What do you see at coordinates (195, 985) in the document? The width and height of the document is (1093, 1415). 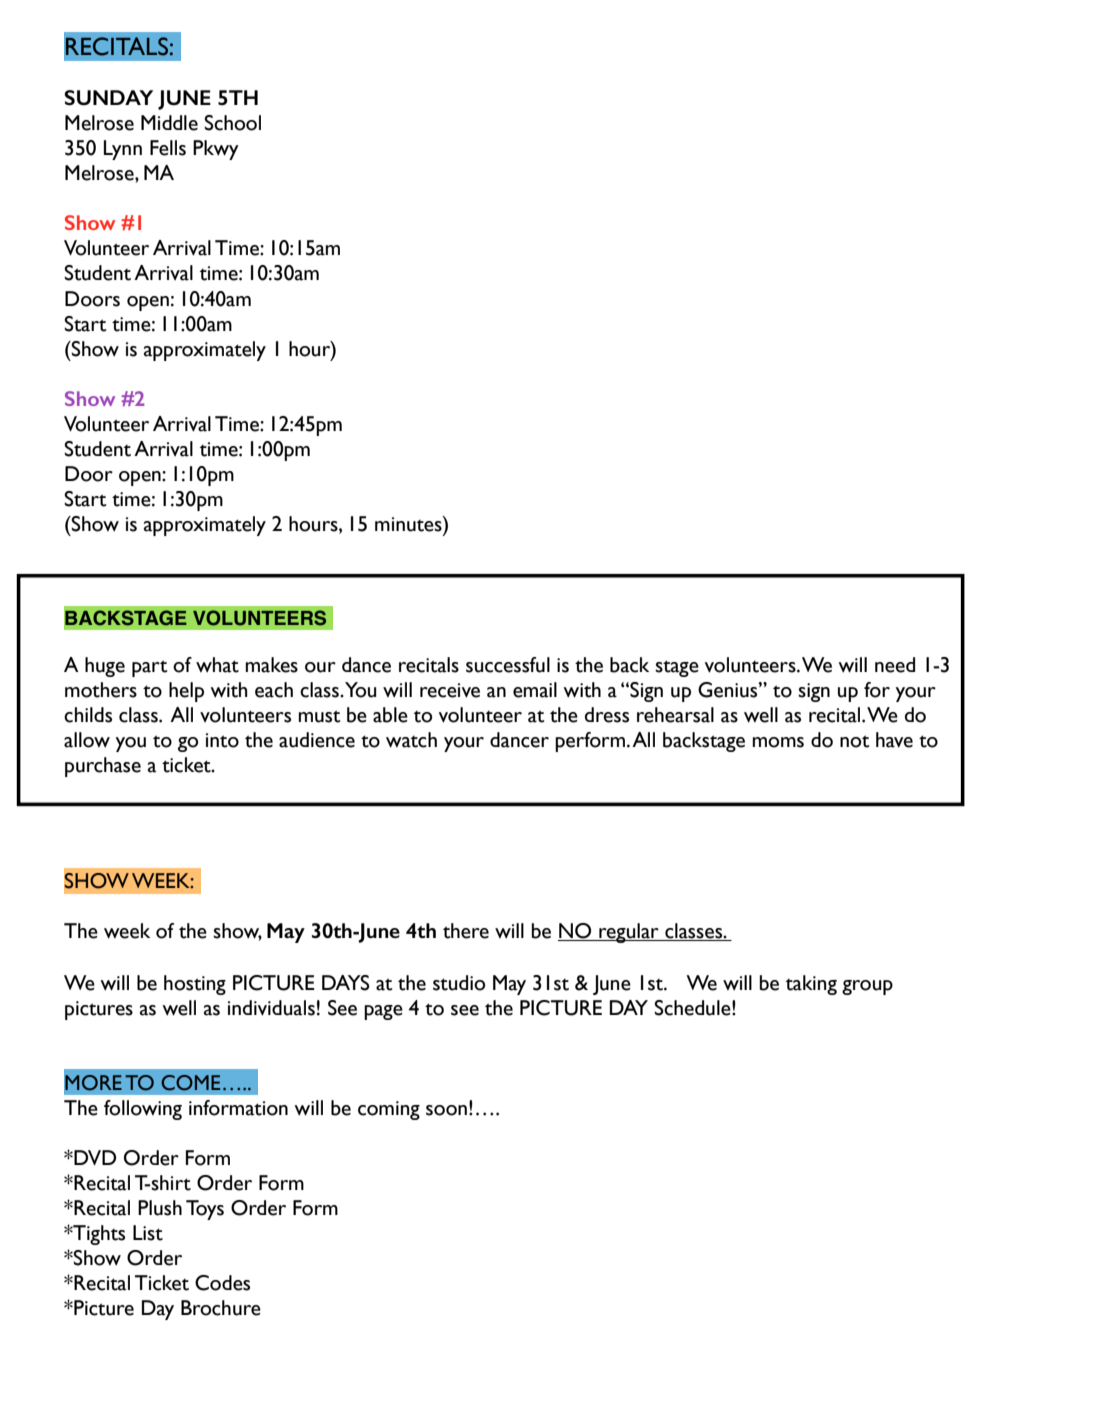 I see `hosting` at bounding box center [195, 985].
